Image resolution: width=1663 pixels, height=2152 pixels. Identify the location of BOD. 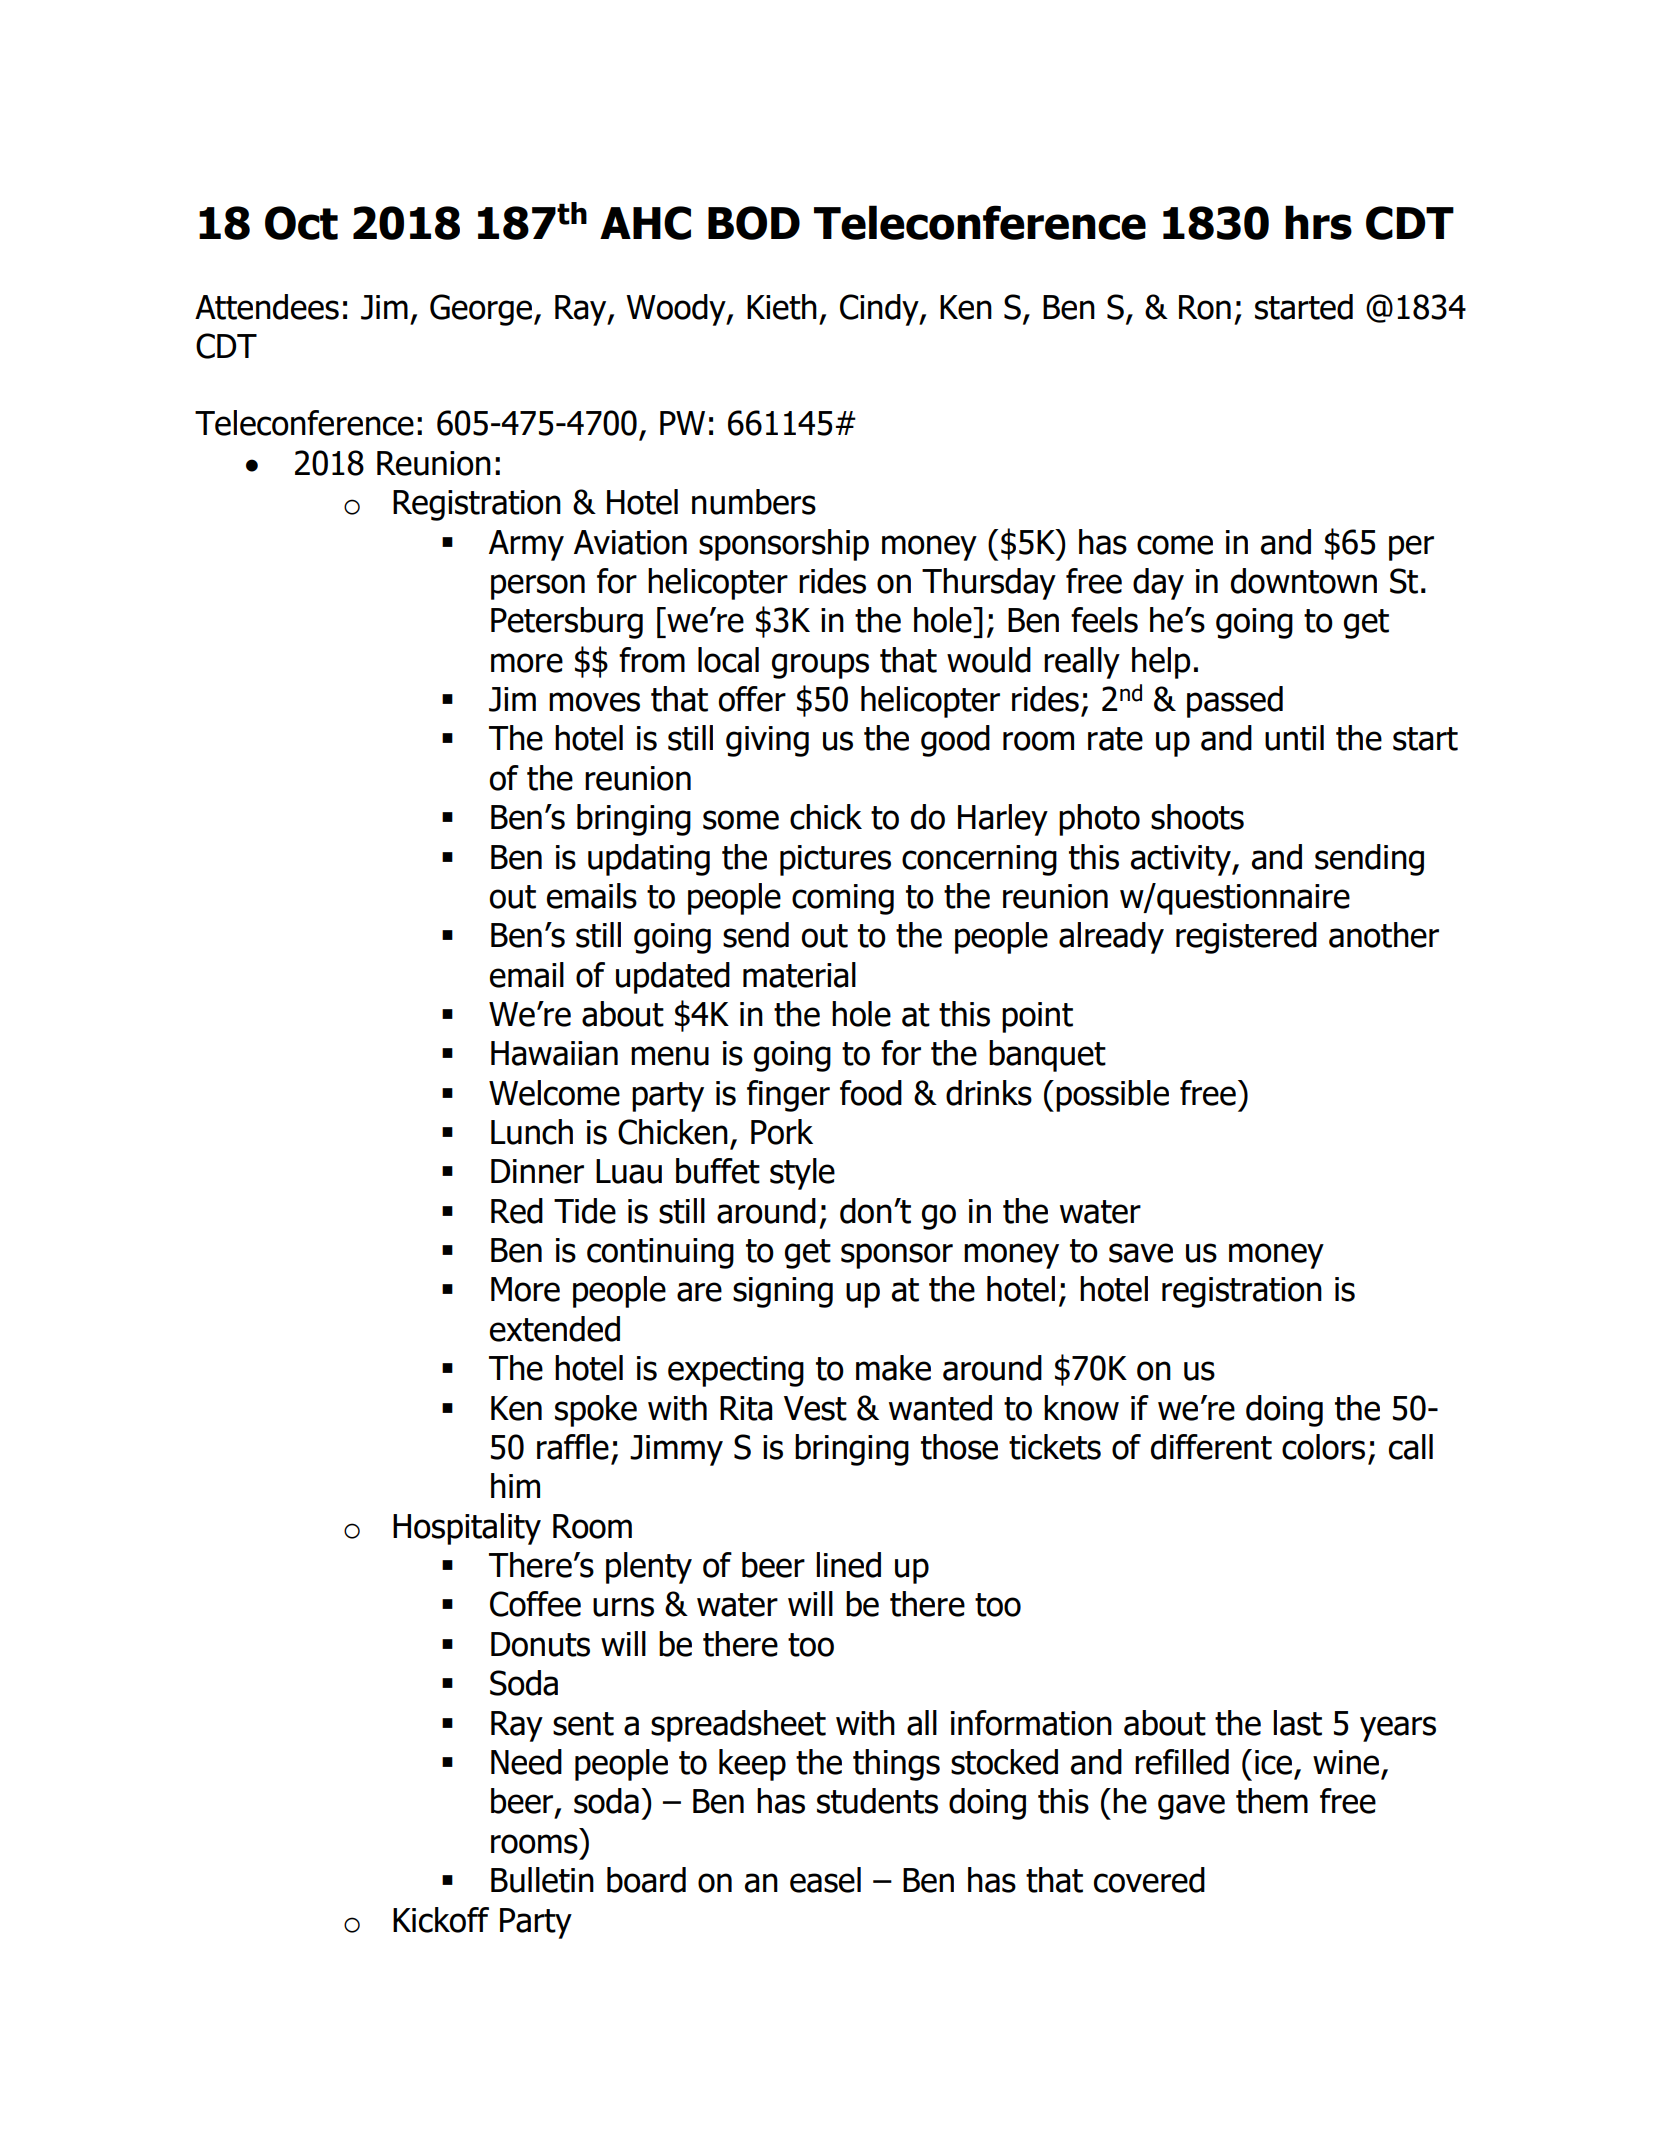
(754, 223).
